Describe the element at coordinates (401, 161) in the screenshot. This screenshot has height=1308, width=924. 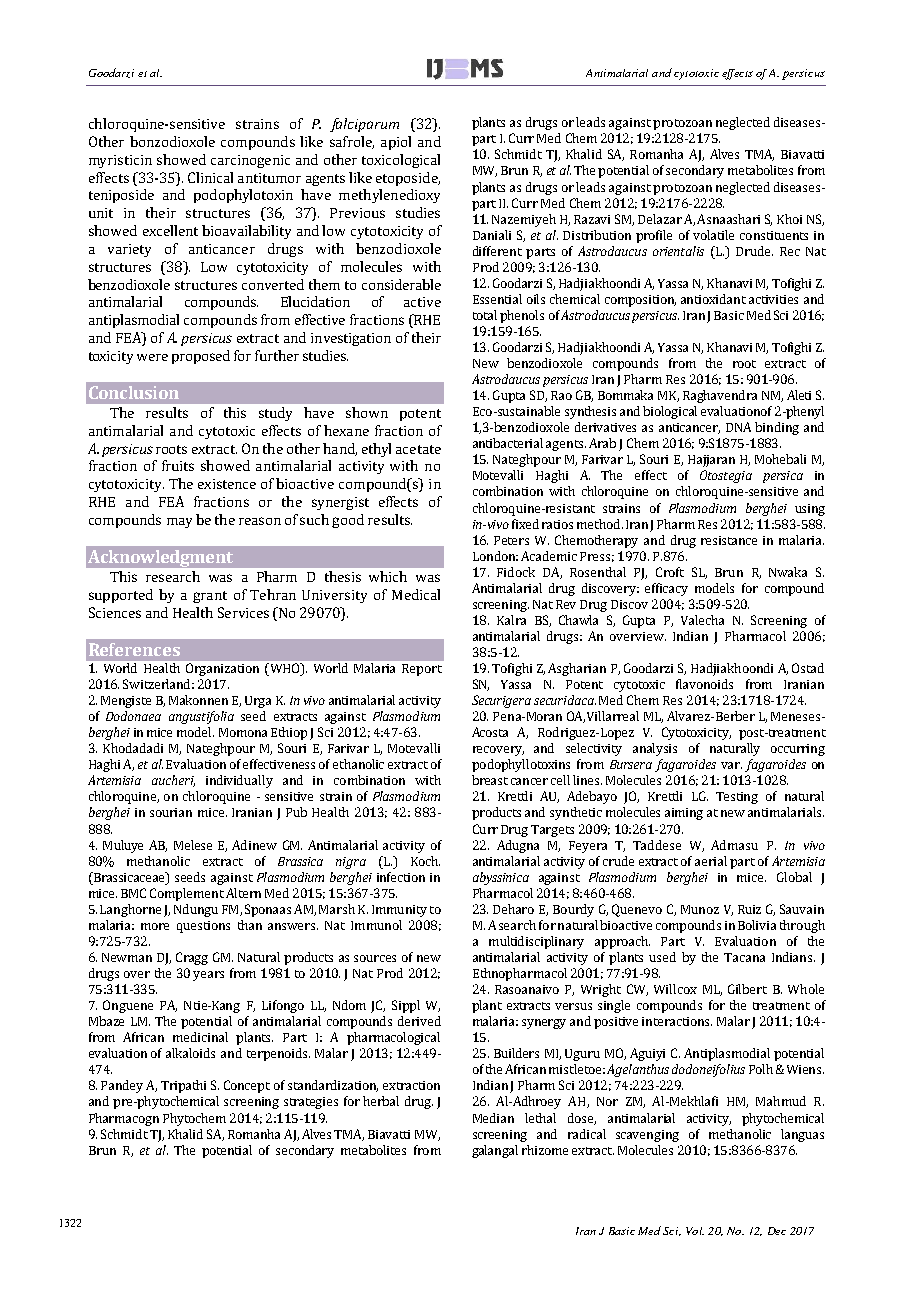
I see `toxicological` at that location.
